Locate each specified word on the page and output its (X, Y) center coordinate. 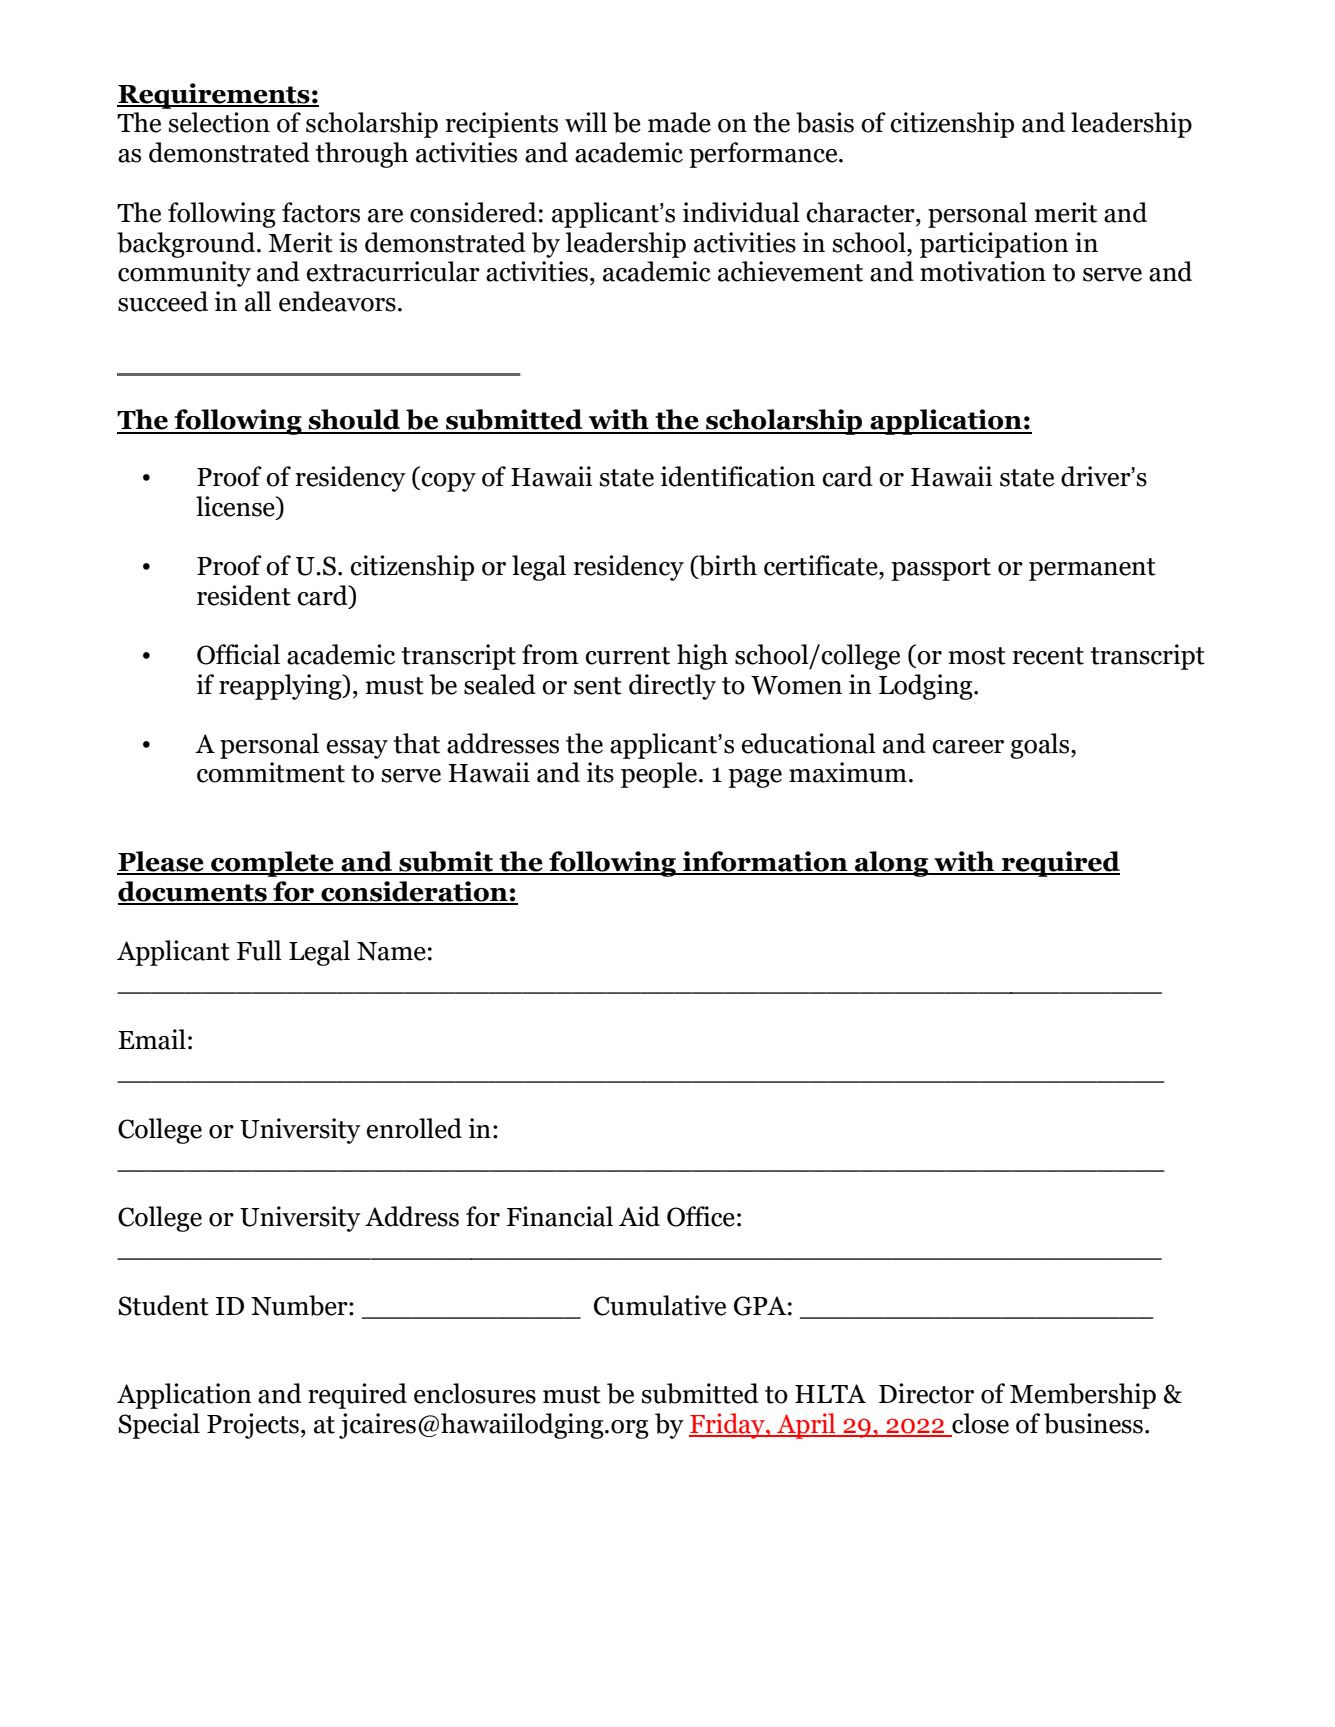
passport (941, 569)
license (236, 507)
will (586, 122)
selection (219, 122)
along (892, 864)
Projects (253, 1426)
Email (152, 1039)
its (600, 772)
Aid (639, 1216)
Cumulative (660, 1305)
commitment (271, 772)
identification (738, 476)
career (968, 747)
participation (994, 245)
